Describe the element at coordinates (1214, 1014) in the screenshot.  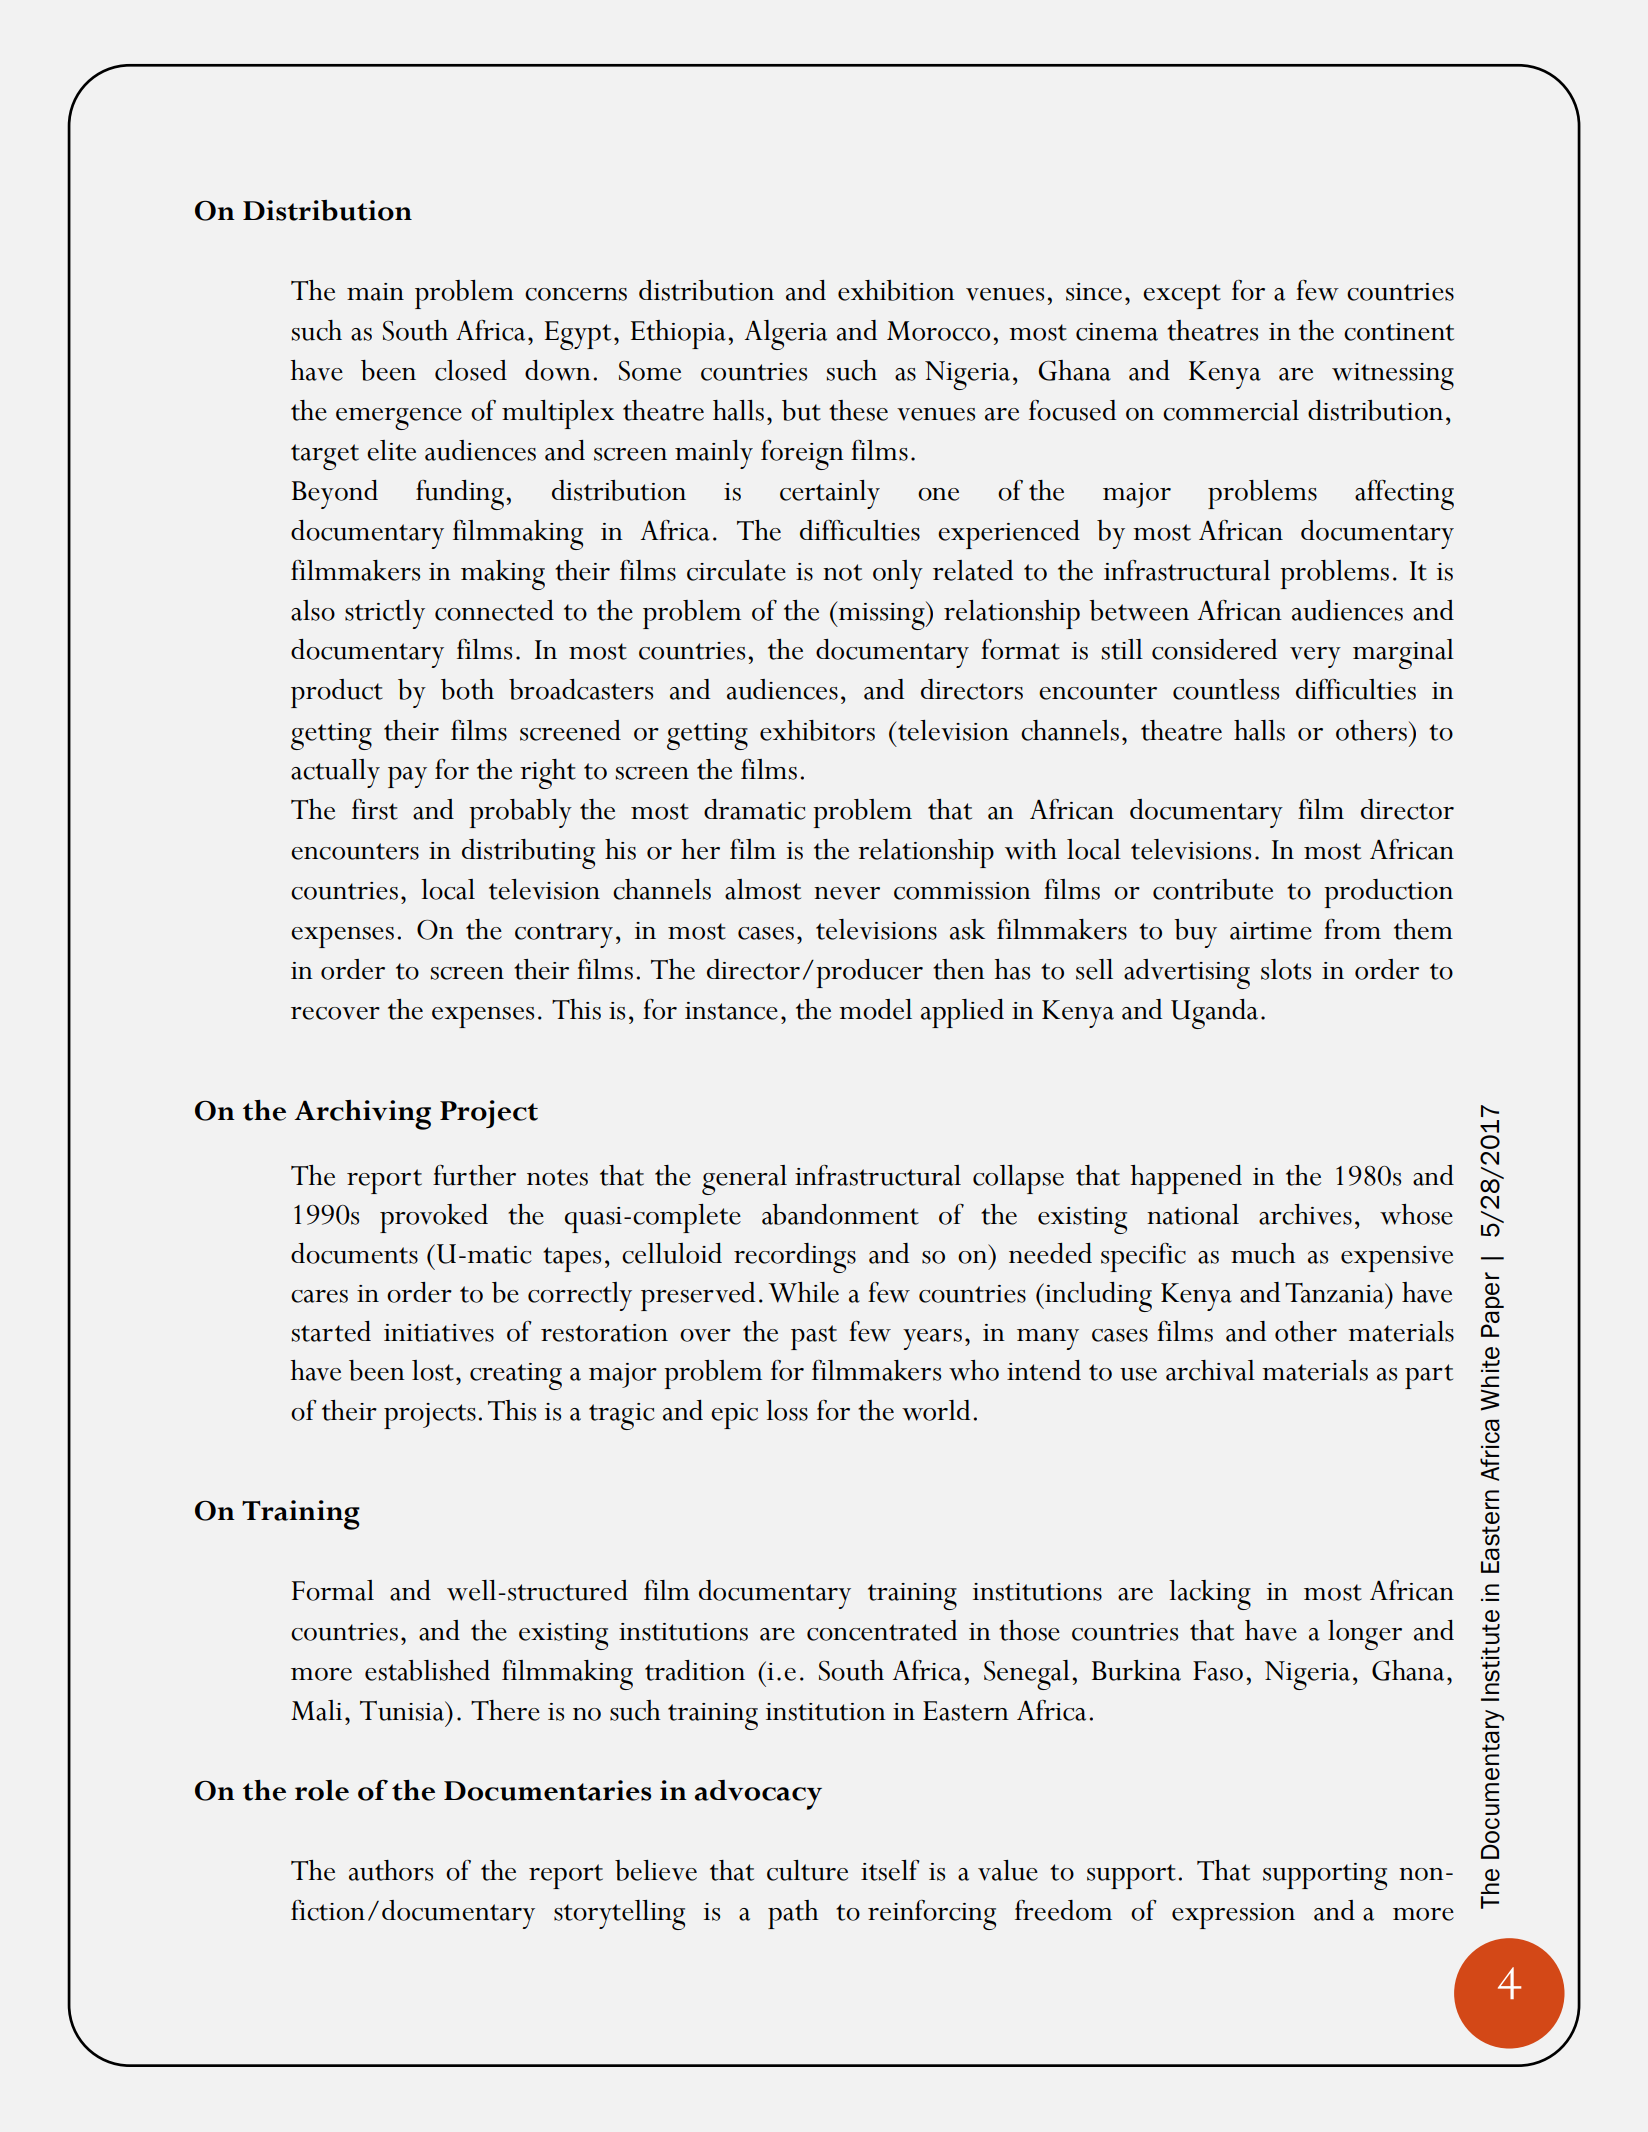
I see `Uganda` at that location.
